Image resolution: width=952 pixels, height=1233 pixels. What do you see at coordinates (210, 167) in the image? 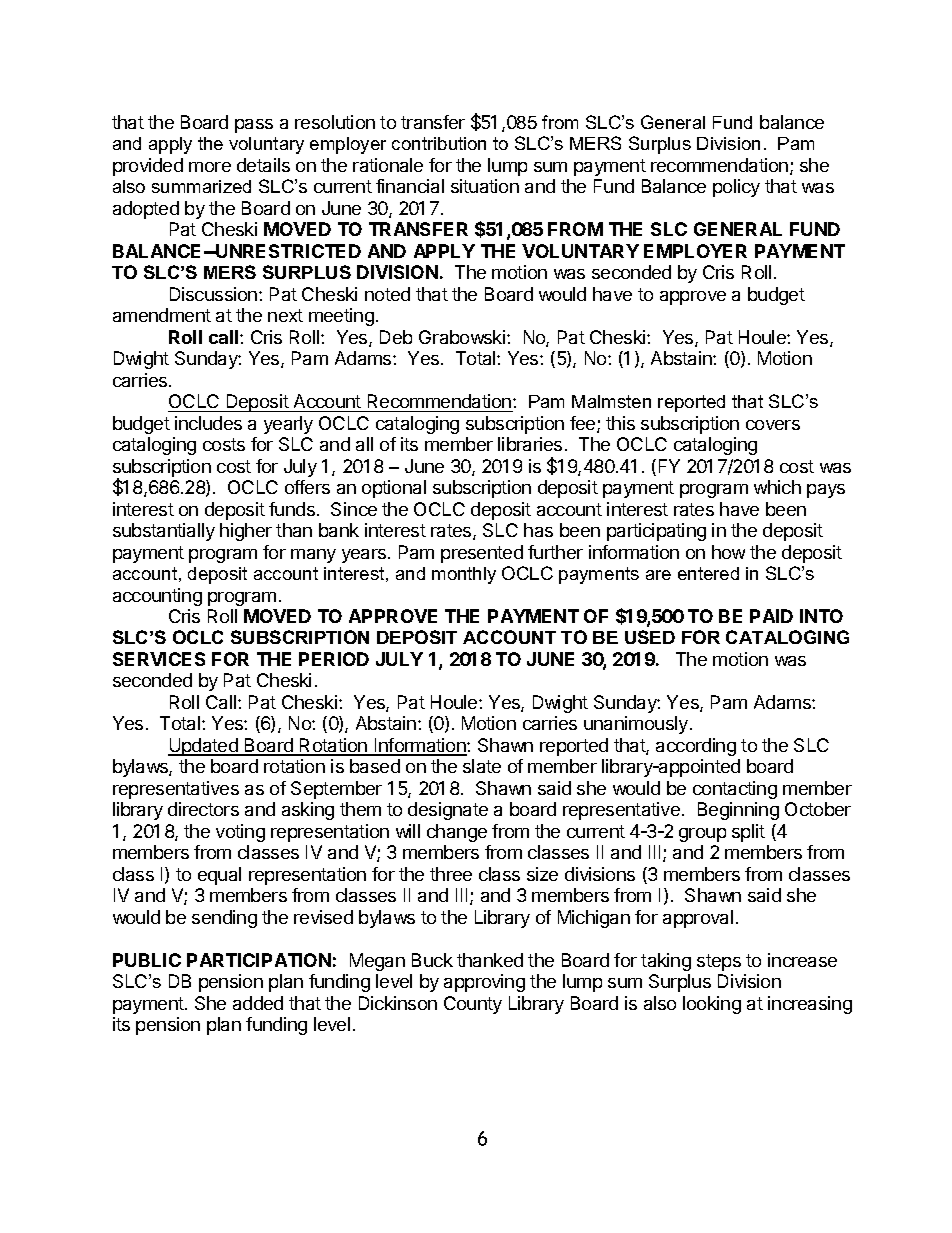
I see `more` at bounding box center [210, 167].
